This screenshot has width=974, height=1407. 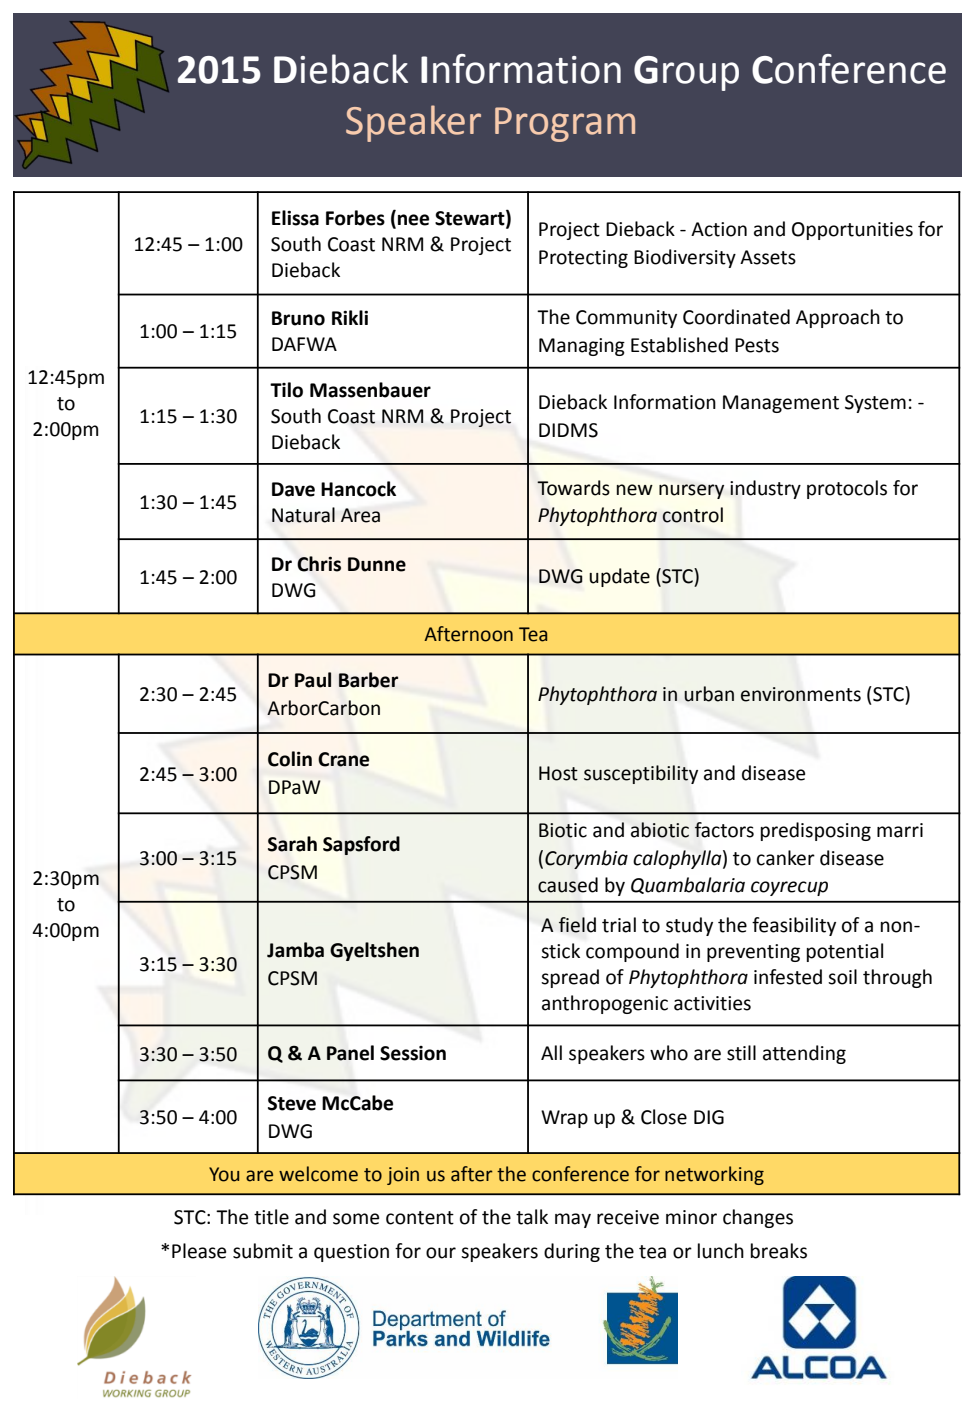 What do you see at coordinates (295, 218) in the screenshot?
I see `Elissa` at bounding box center [295, 218].
